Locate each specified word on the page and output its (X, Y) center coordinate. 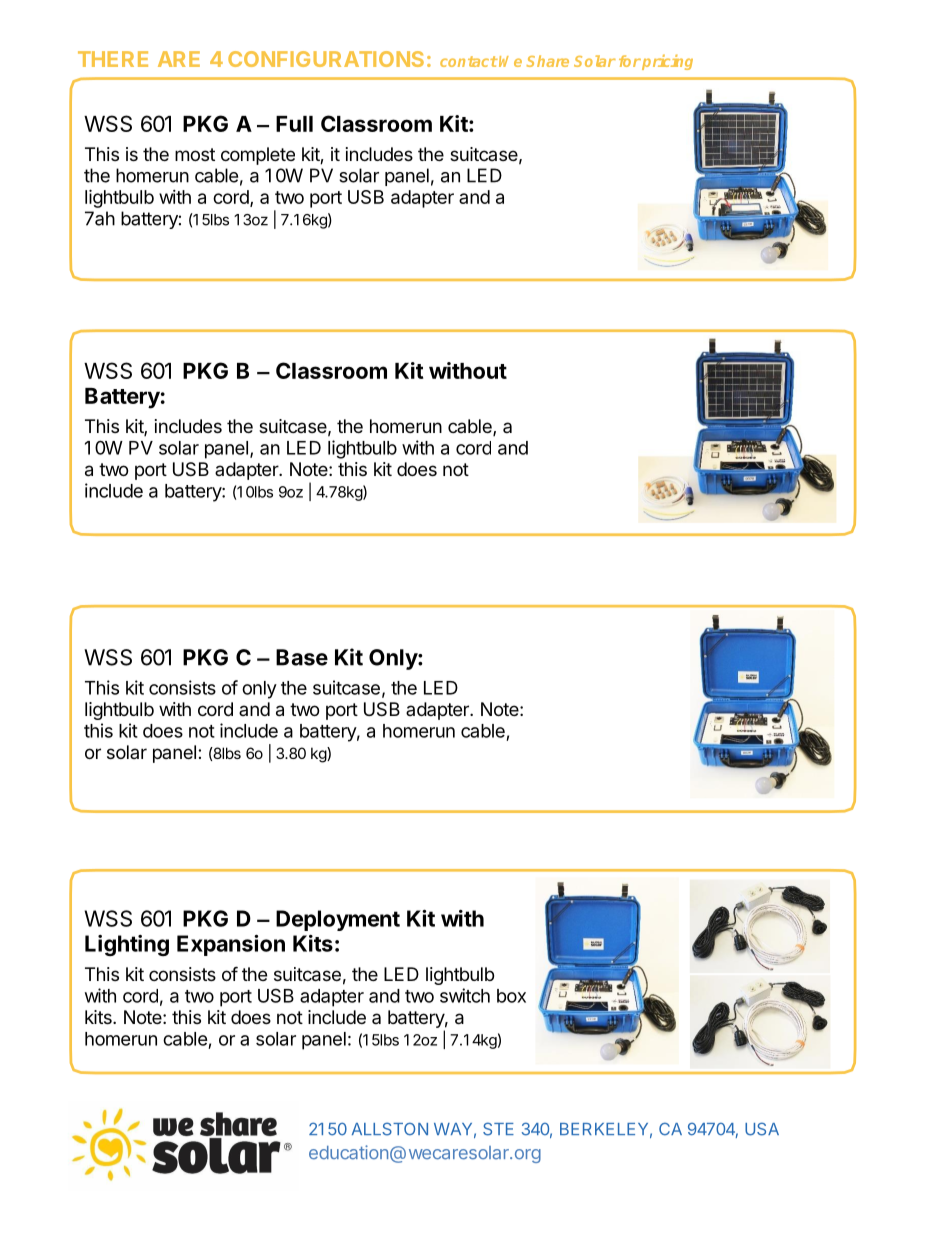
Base (302, 657)
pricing (666, 62)
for (630, 61)
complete (258, 156)
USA (762, 1129)
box (511, 996)
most (195, 154)
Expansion (231, 945)
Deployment (338, 920)
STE (498, 1129)
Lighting (127, 945)
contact (469, 61)
